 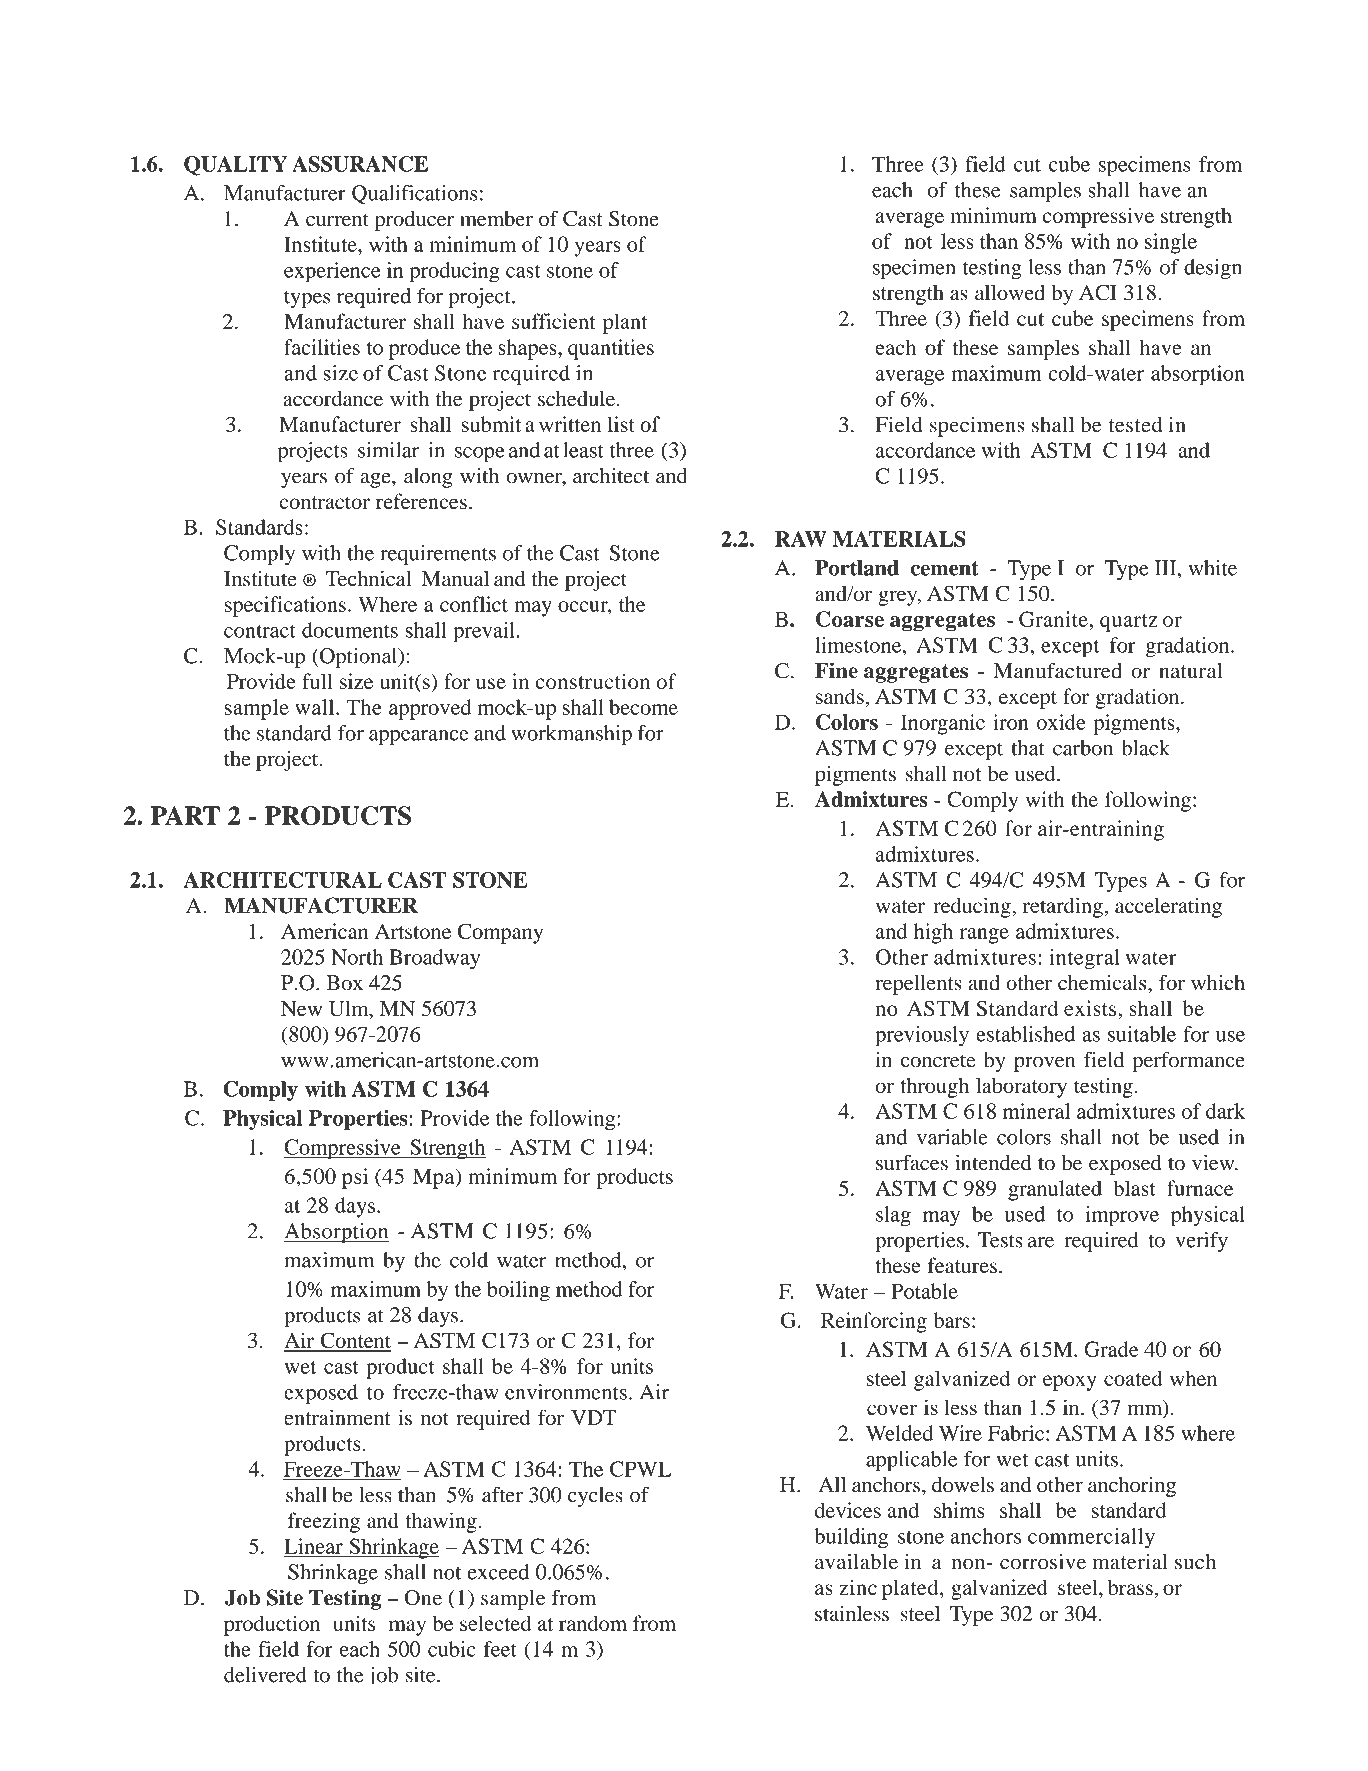 I want to click on current, so click(x=337, y=220).
